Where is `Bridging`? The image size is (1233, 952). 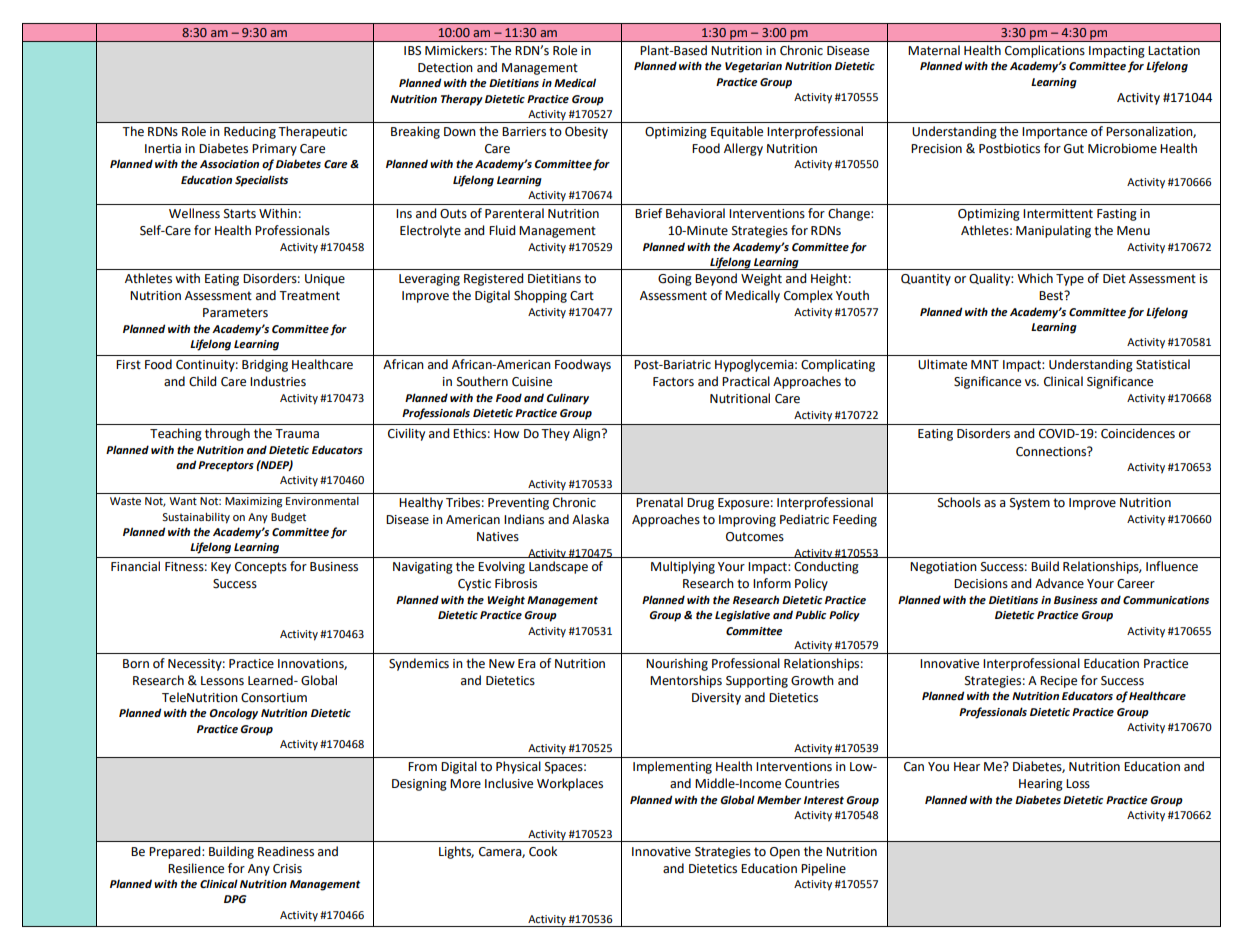
Bridging is located at coordinates (265, 365).
